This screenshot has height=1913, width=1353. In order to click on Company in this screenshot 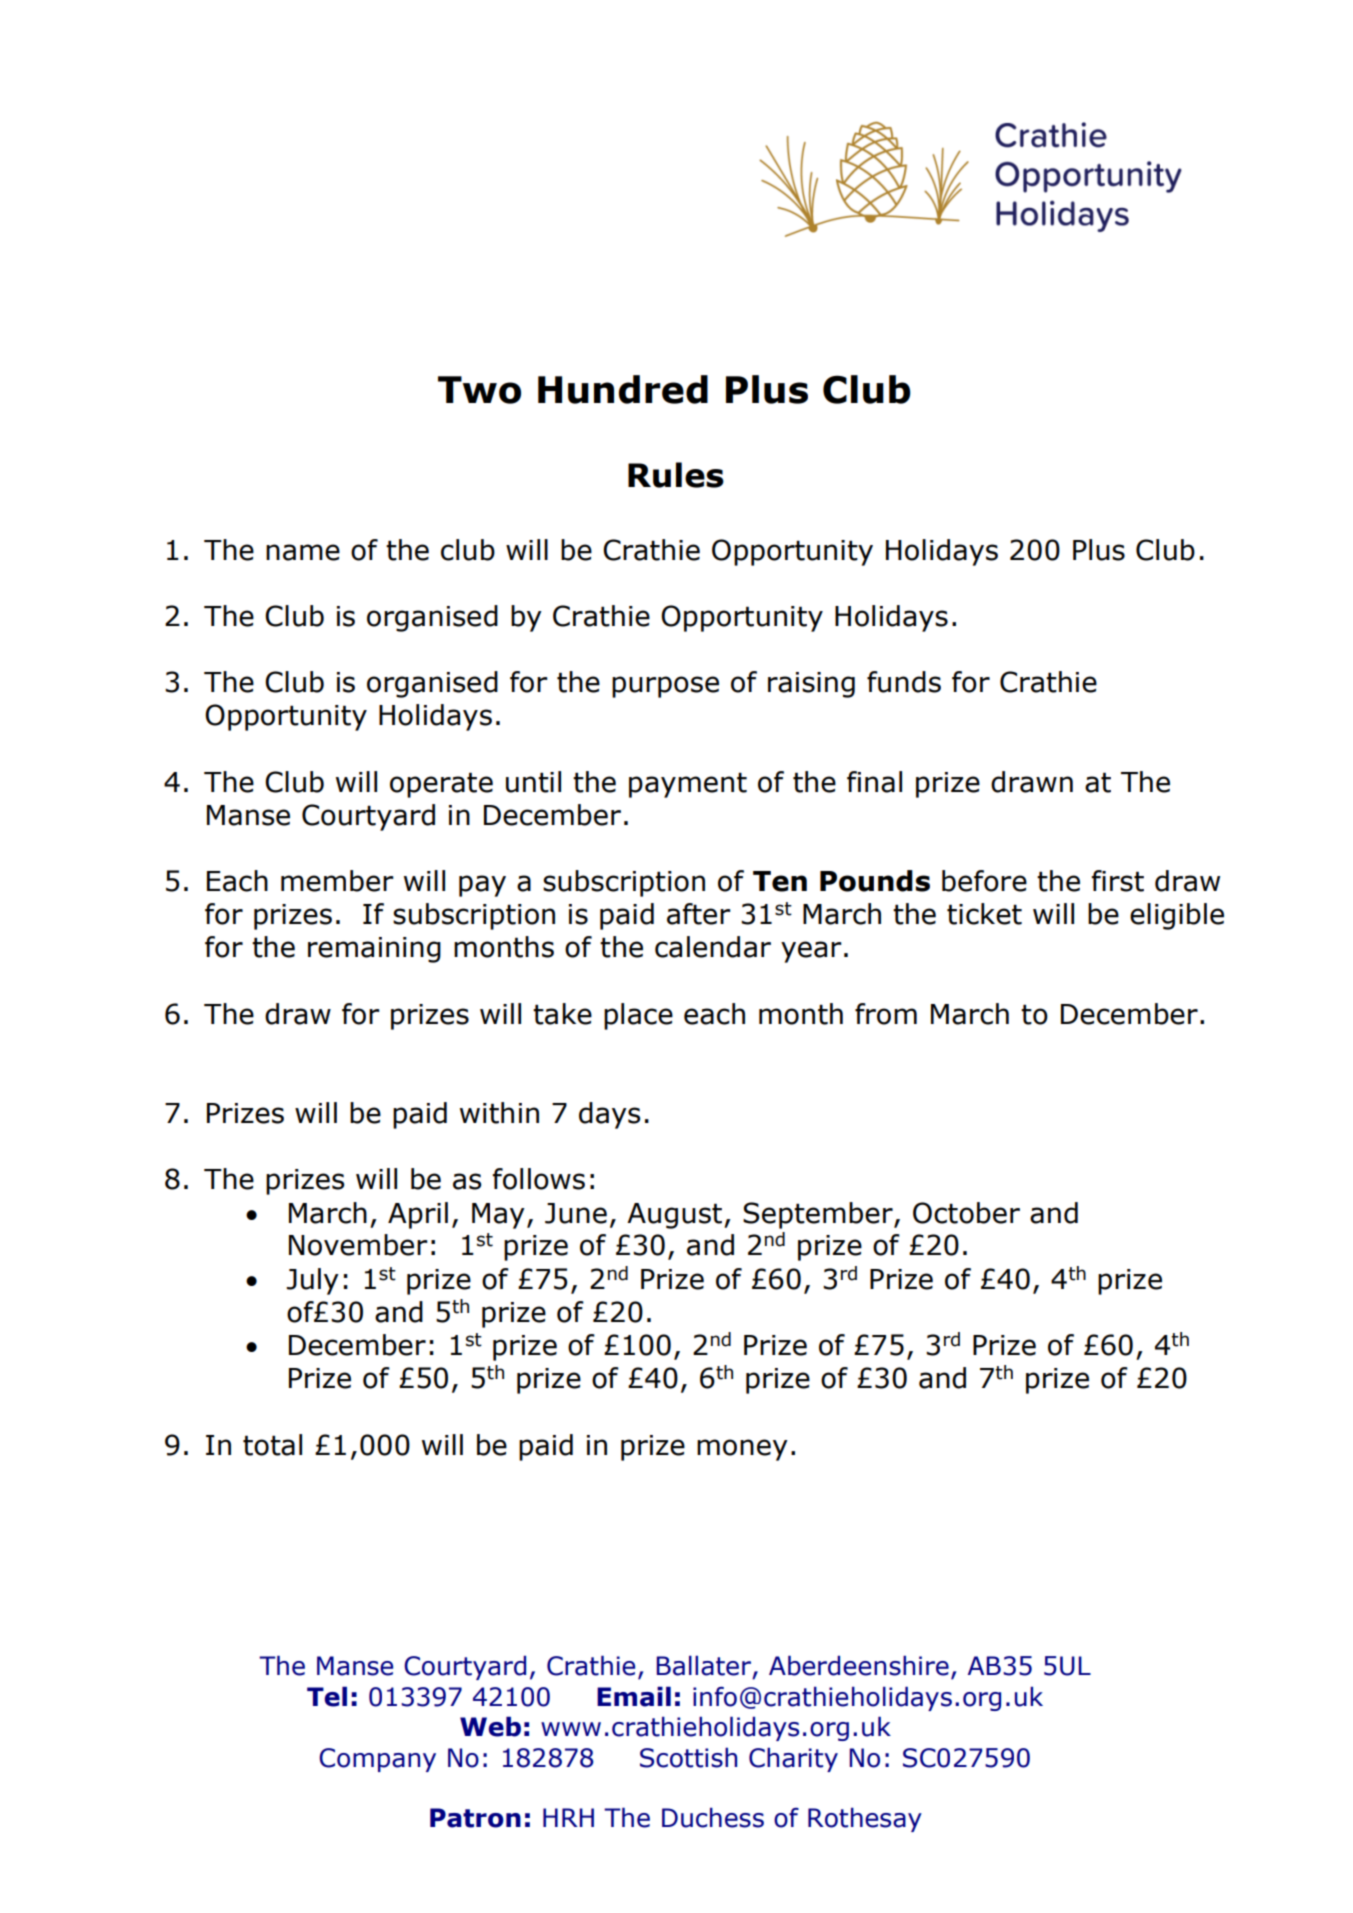, I will do `click(377, 1760)`.
